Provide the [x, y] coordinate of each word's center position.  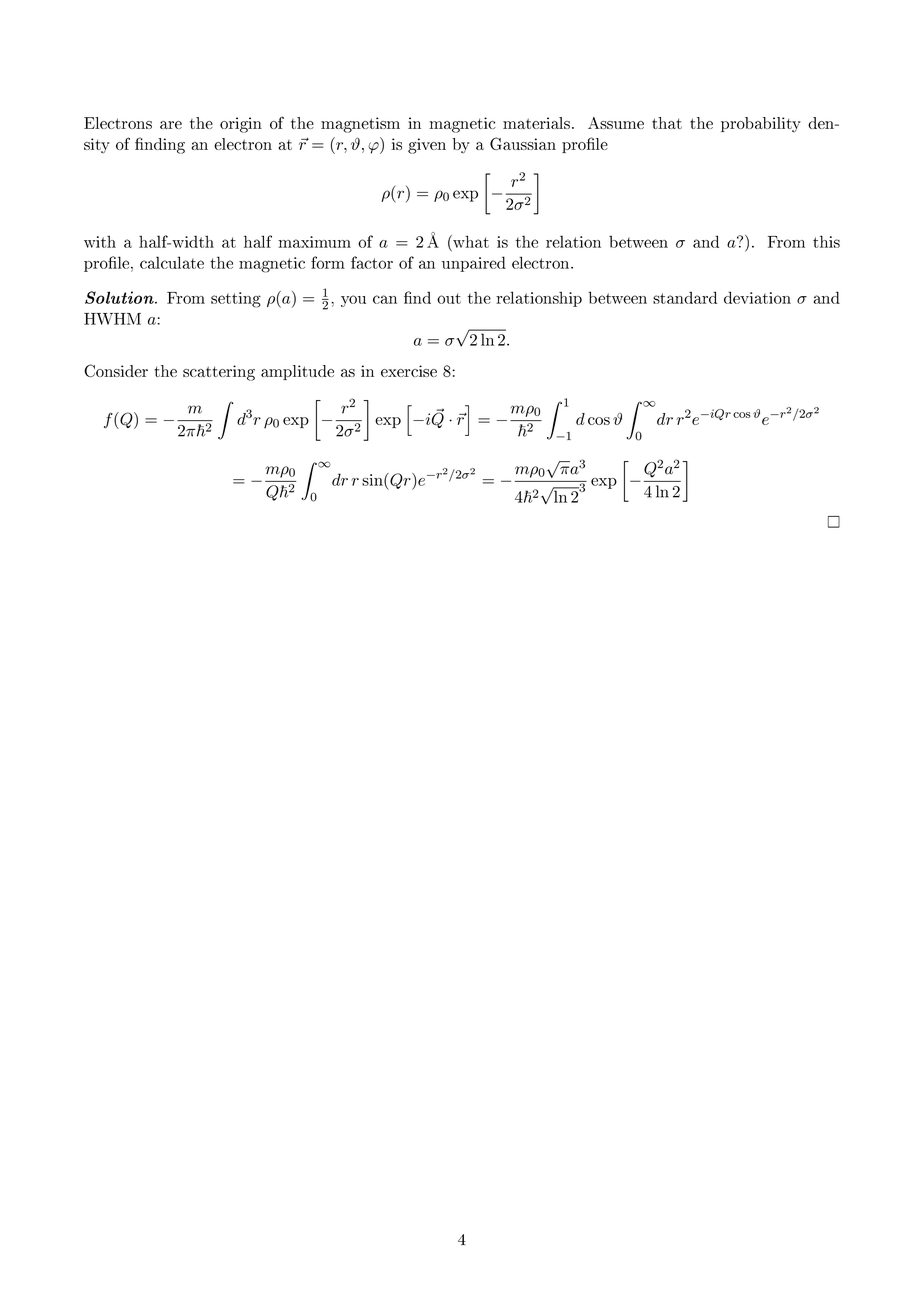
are [171, 125]
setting [236, 300]
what [470, 241]
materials [536, 123]
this [826, 241]
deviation [757, 297]
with [100, 241]
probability [761, 125]
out [449, 298]
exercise [409, 371]
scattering [219, 373]
